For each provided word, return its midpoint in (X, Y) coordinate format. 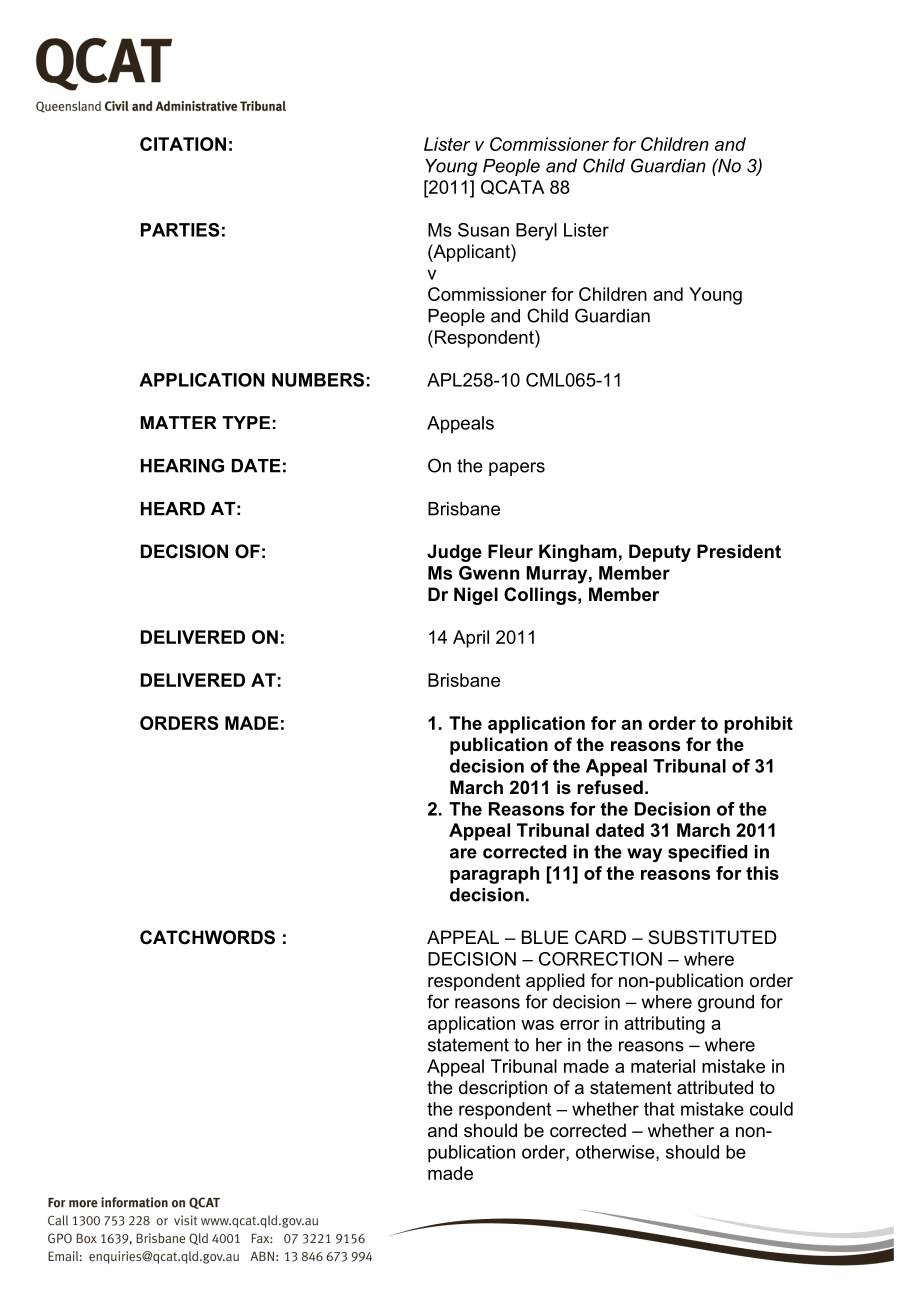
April (471, 639)
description (503, 1089)
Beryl (536, 232)
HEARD (173, 509)
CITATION (183, 144)
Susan (483, 230)
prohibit (758, 725)
